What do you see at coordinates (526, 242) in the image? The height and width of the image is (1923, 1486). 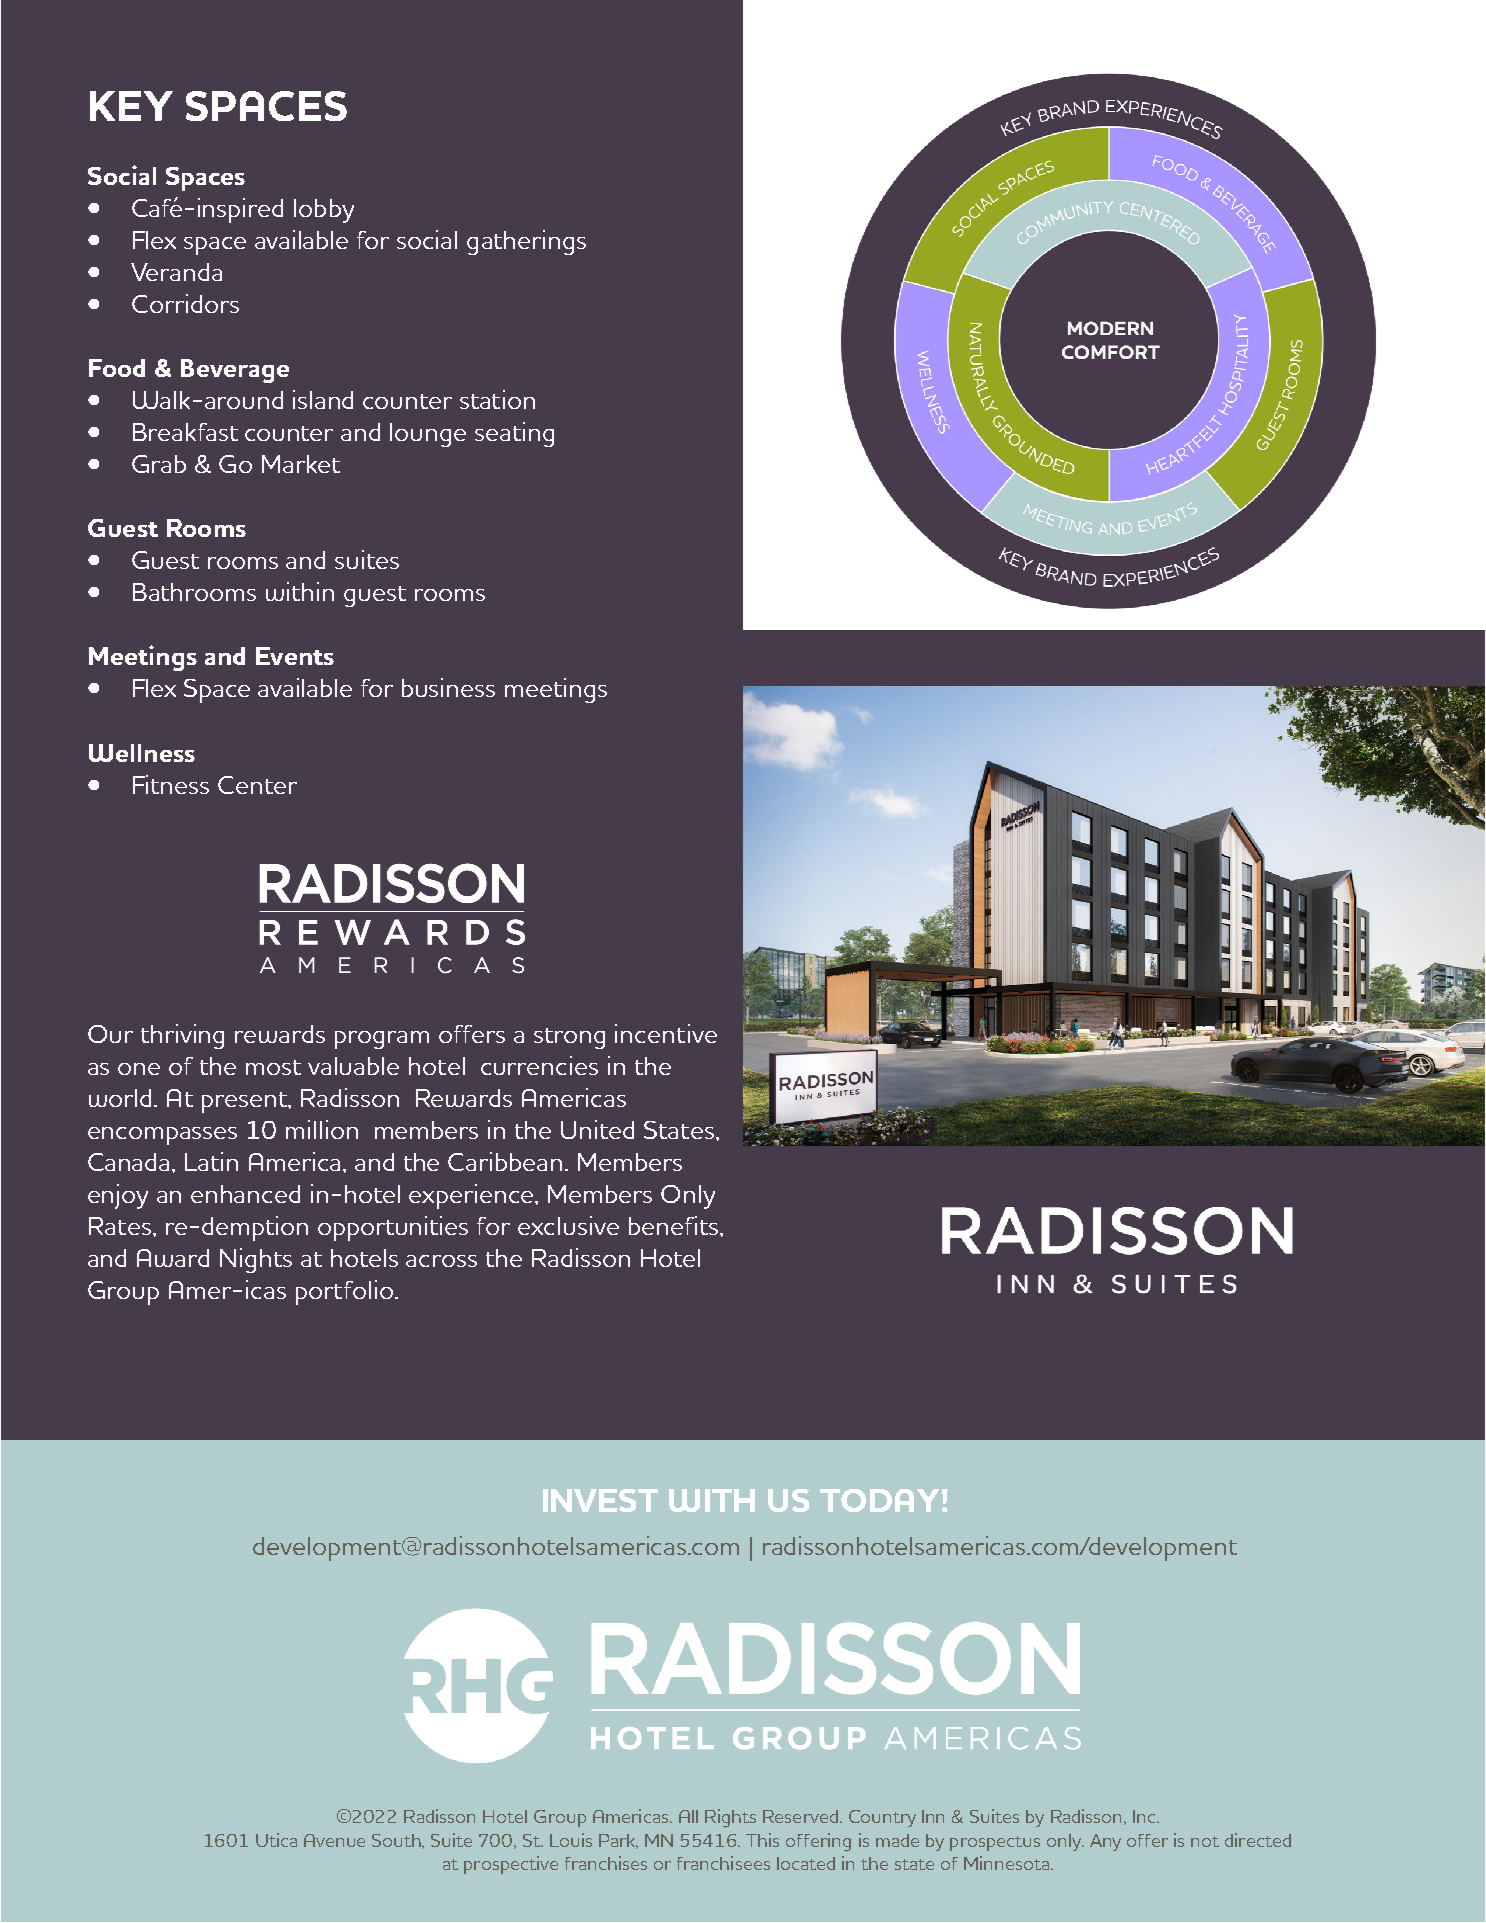 I see `gatherings` at bounding box center [526, 242].
